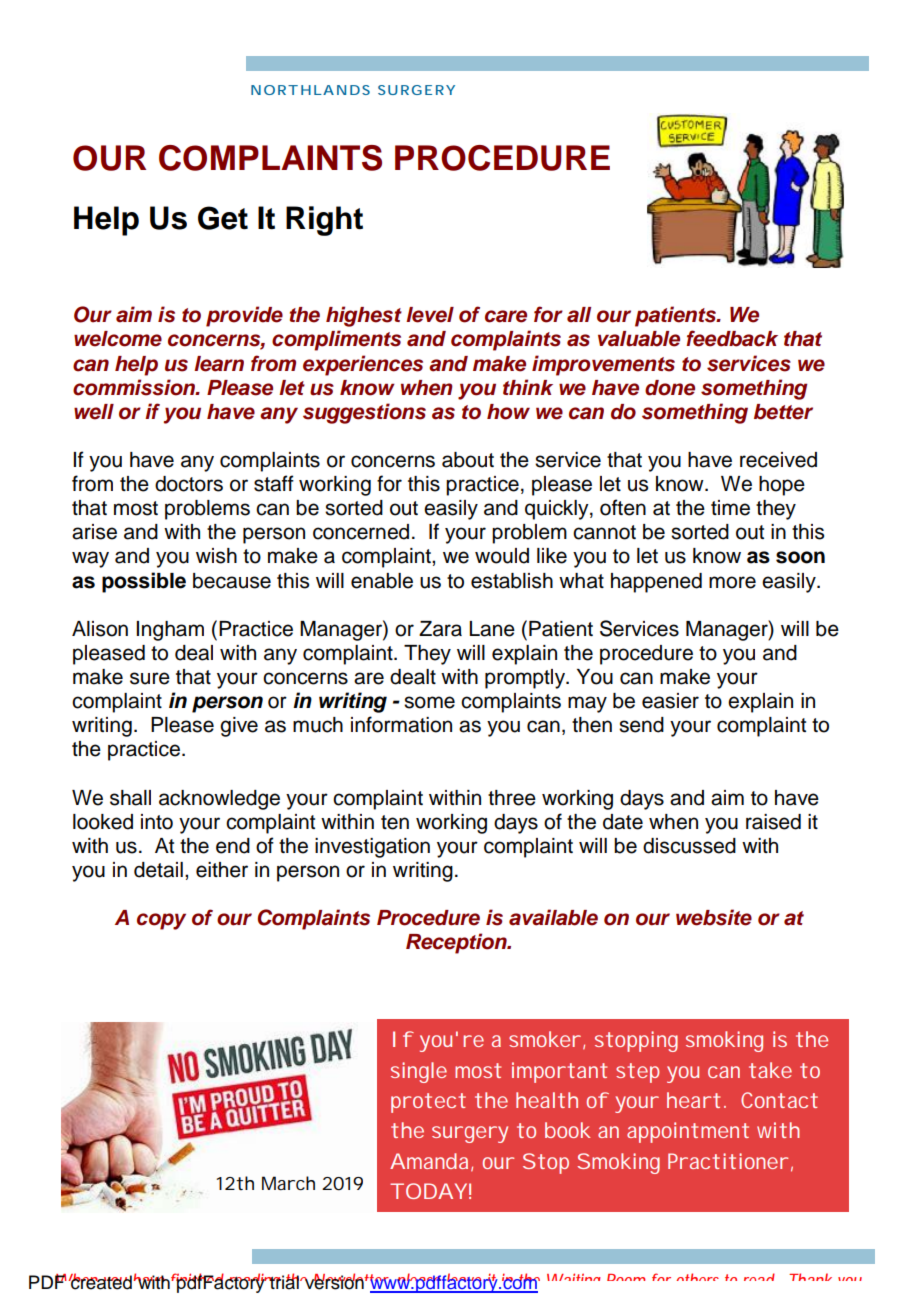 Image resolution: width=924 pixels, height=1308 pixels. What do you see at coordinates (161, 921) in the image?
I see `copy` at bounding box center [161, 921].
